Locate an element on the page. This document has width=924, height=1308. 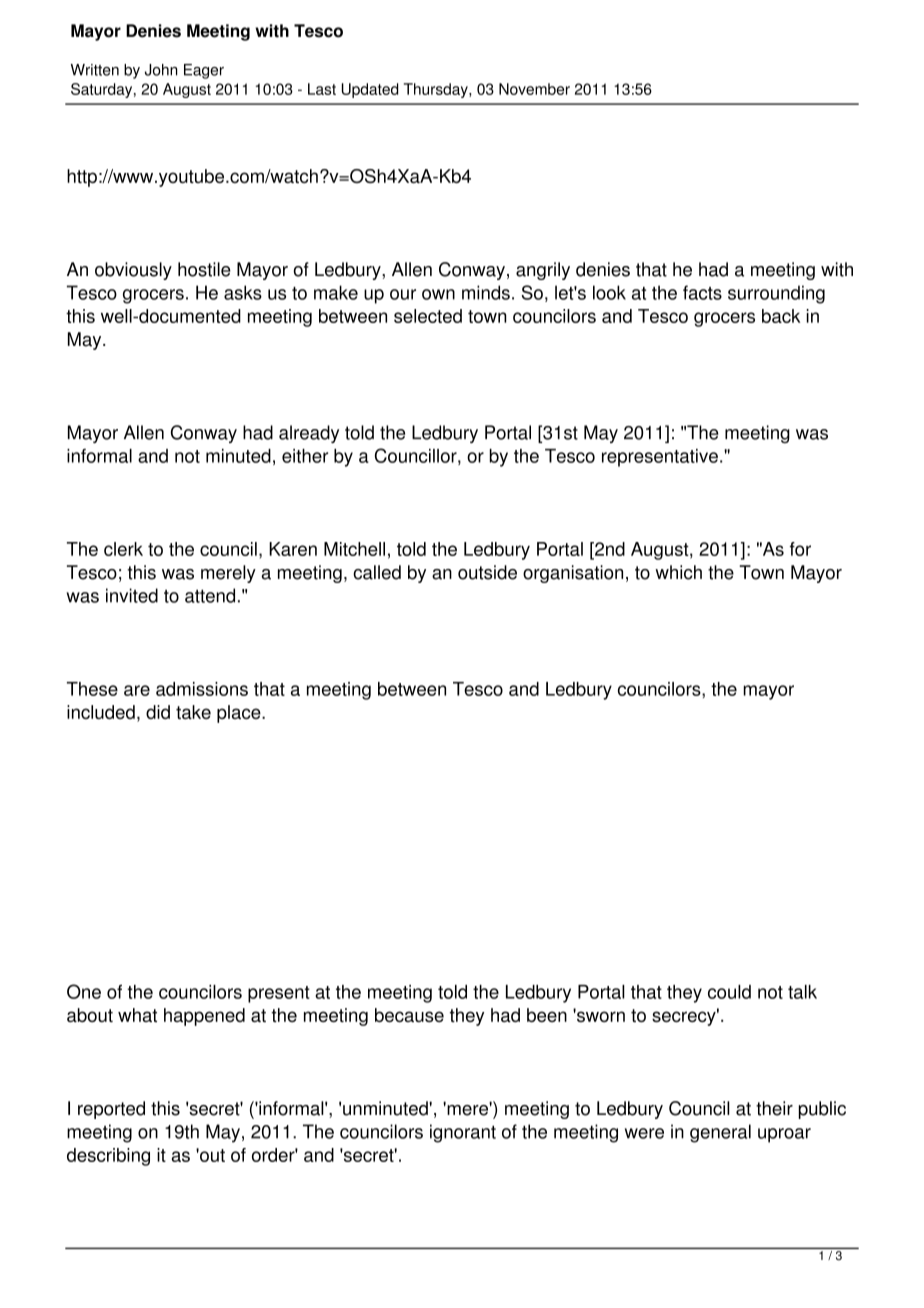
facts is located at coordinates (702, 292).
